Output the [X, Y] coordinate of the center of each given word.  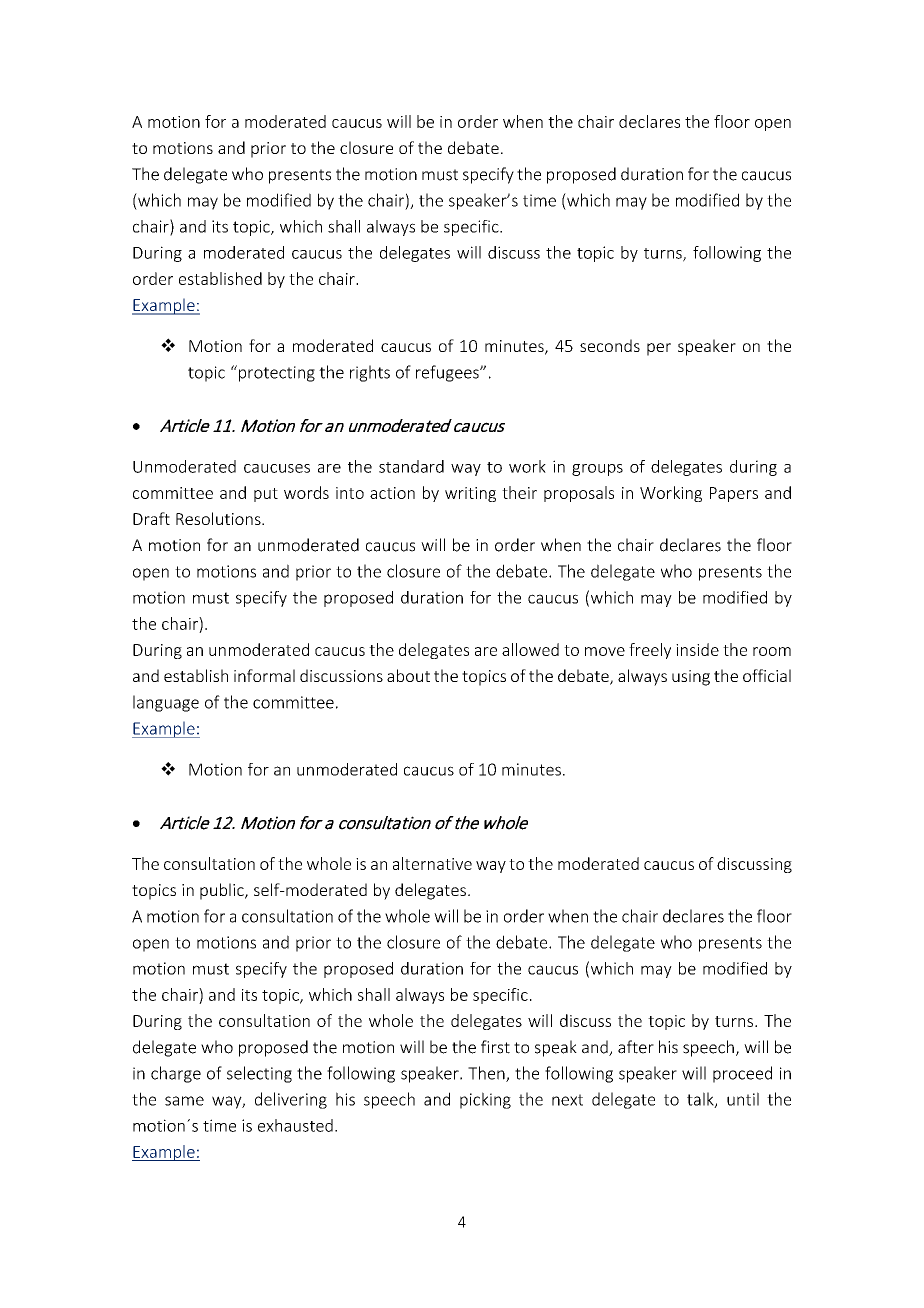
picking [485, 1100]
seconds [610, 345]
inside [697, 649]
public [223, 891]
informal [264, 675]
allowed [530, 649]
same [184, 1101]
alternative [432, 863]
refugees [448, 373]
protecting [277, 374]
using [691, 678]
